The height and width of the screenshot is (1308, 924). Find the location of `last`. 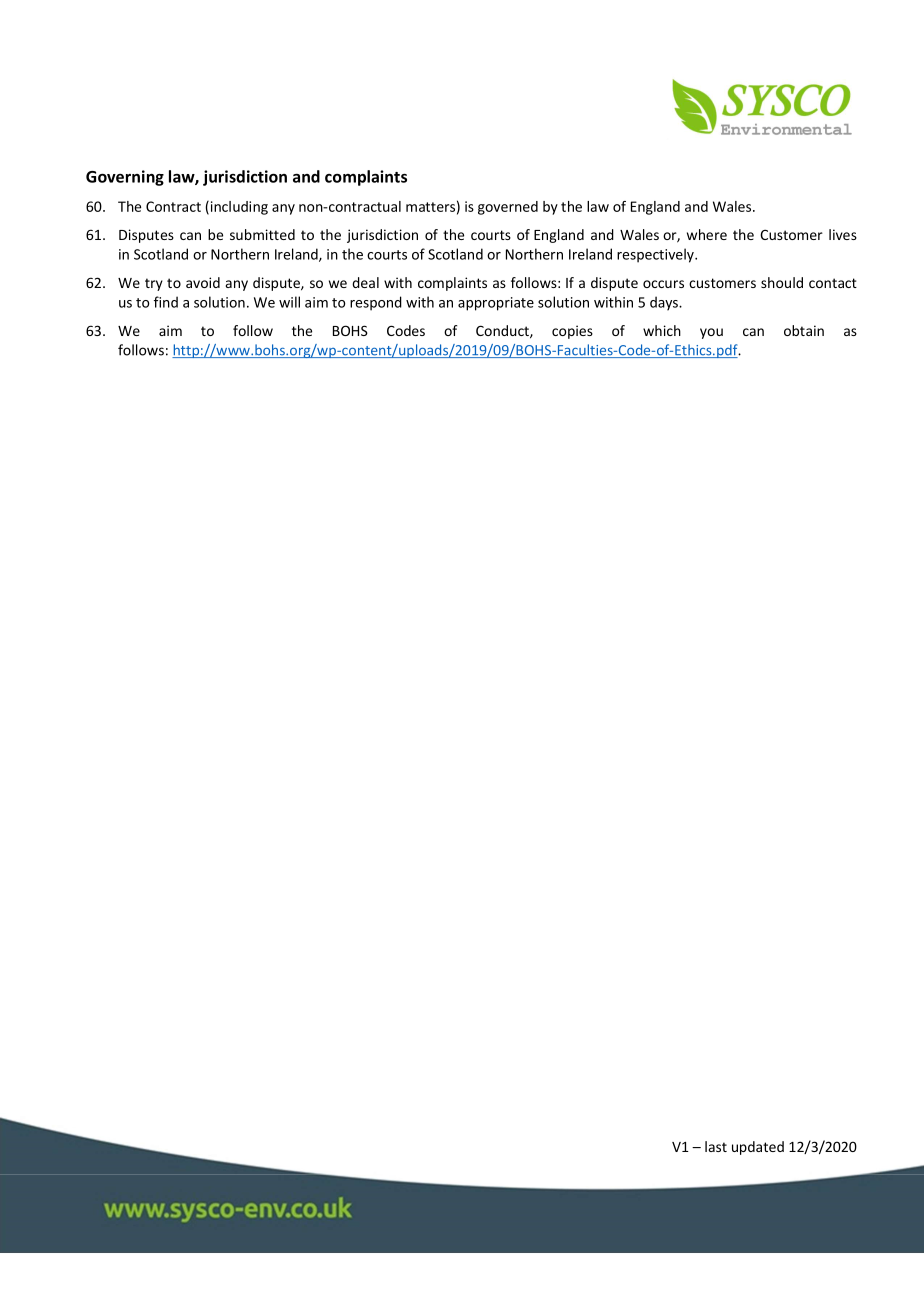

last is located at coordinates (716, 1146).
